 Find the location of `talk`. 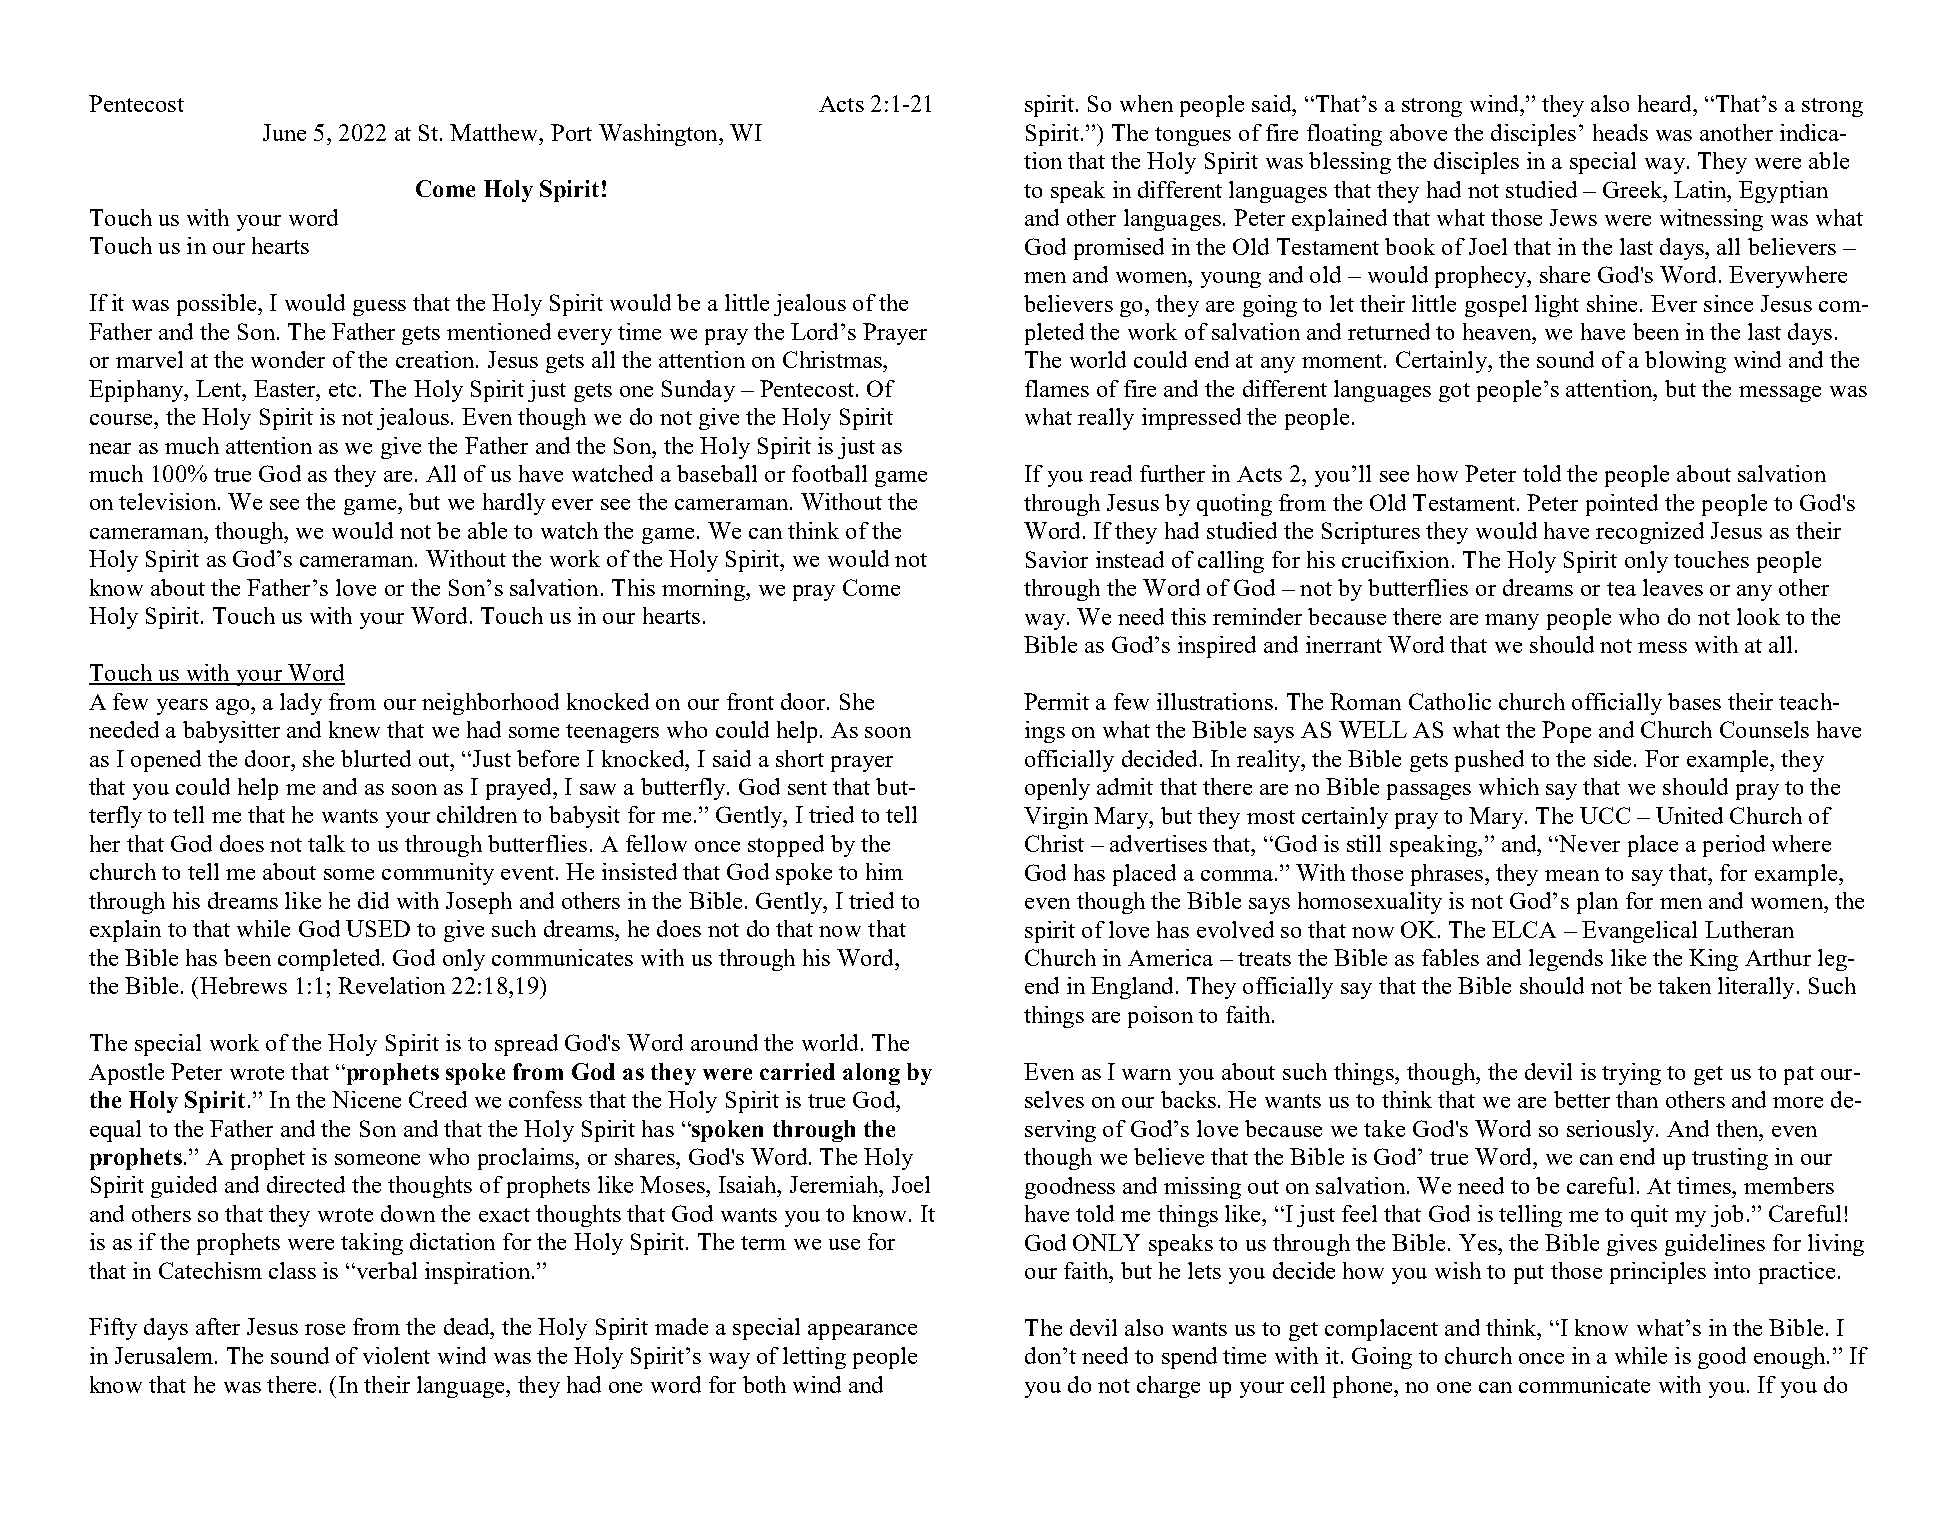

talk is located at coordinates (326, 843).
